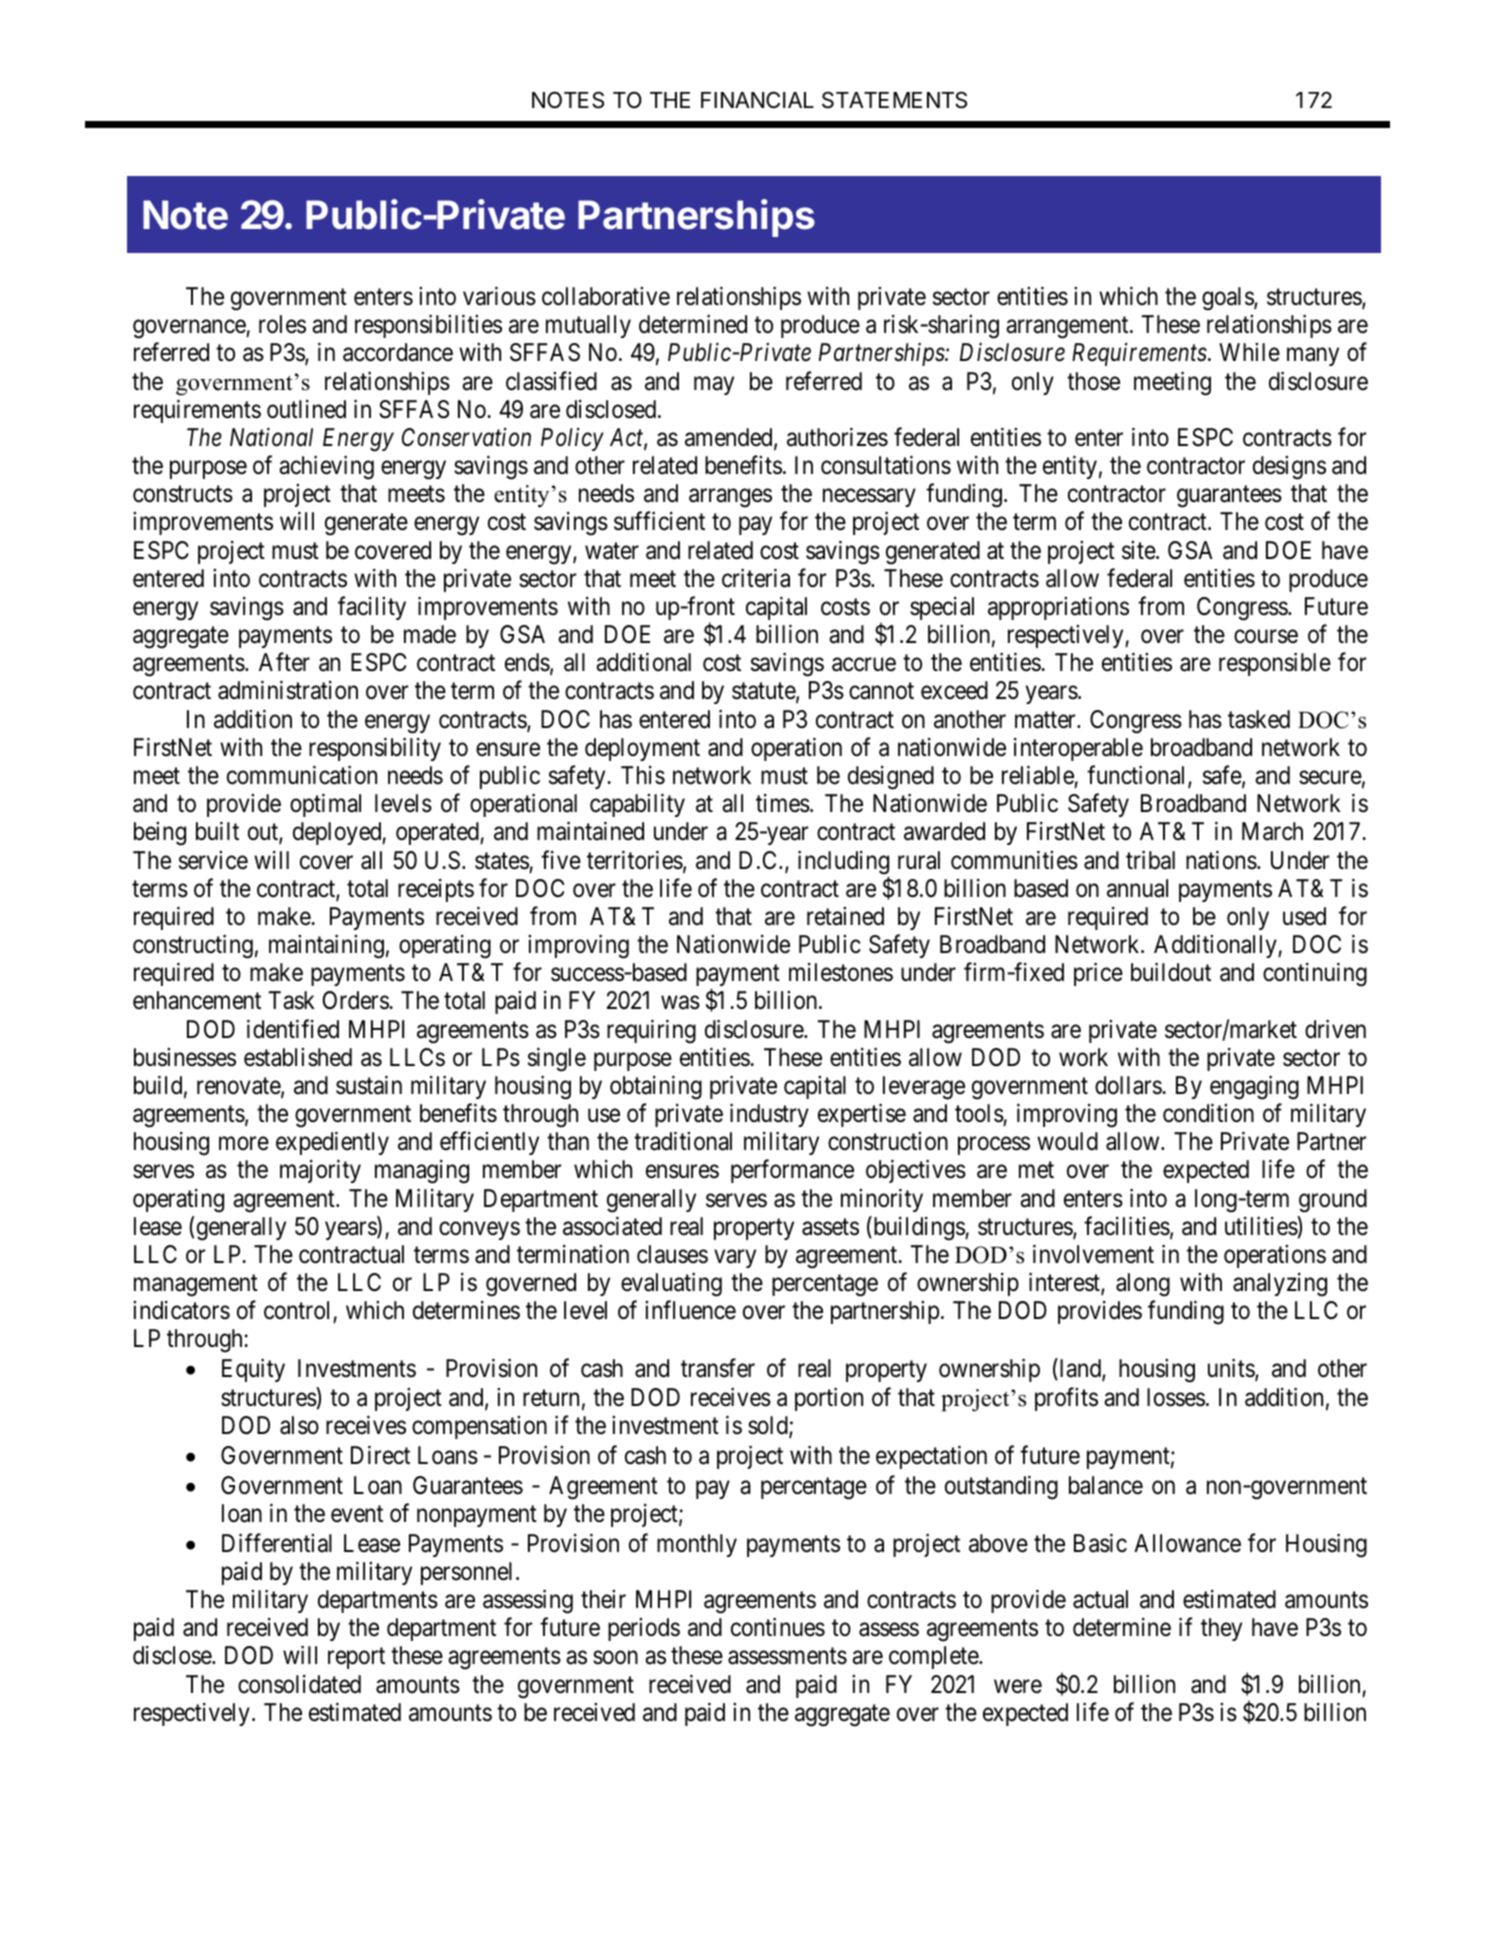  I want to click on nations, so click(1221, 860).
